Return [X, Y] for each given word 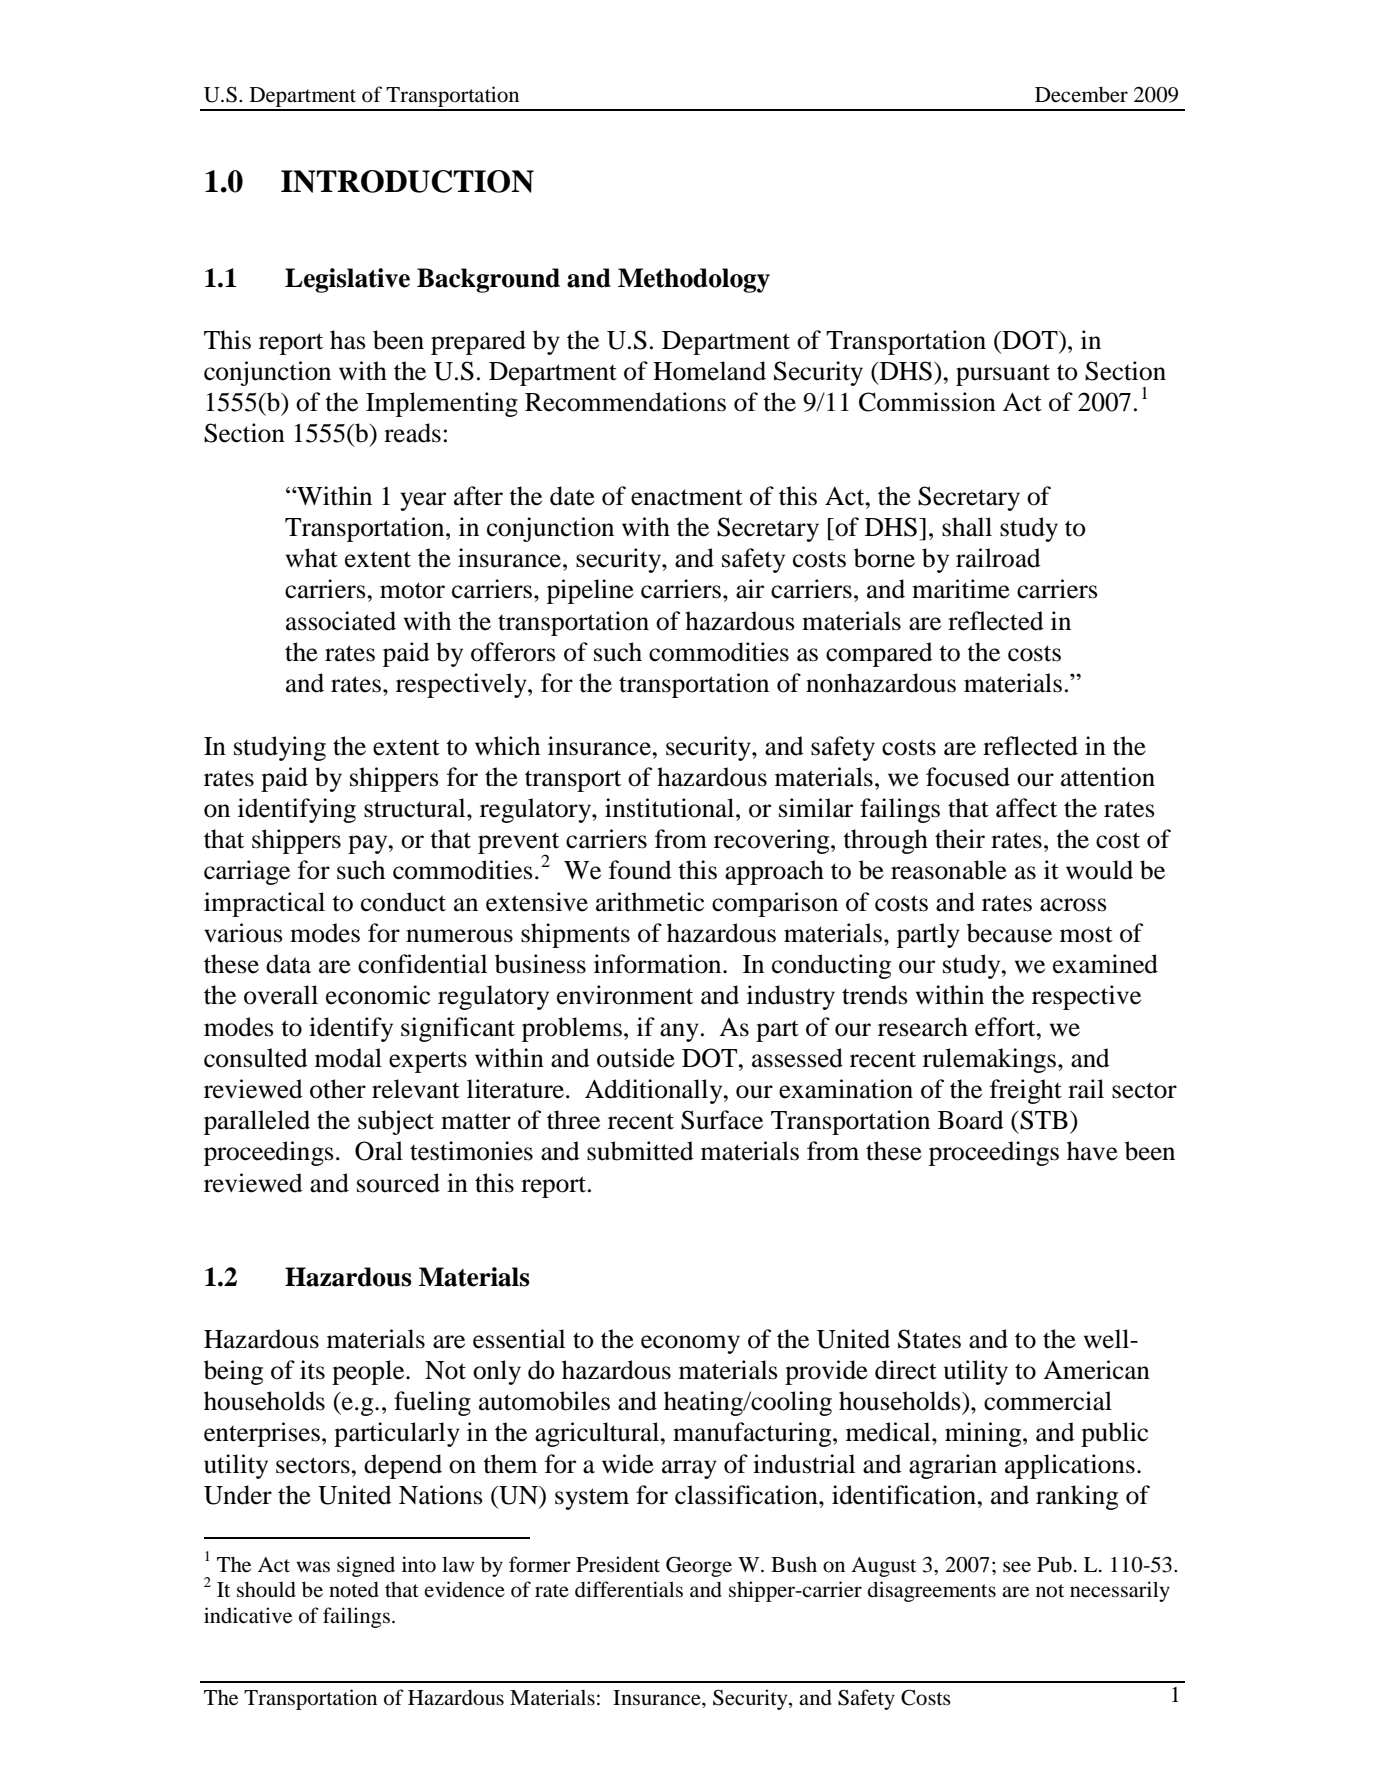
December [1081, 94]
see [1017, 1567]
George [699, 1566]
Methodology [694, 280]
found [640, 870]
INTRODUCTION [407, 181]
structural [416, 808]
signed [366, 1566]
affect [1026, 808]
